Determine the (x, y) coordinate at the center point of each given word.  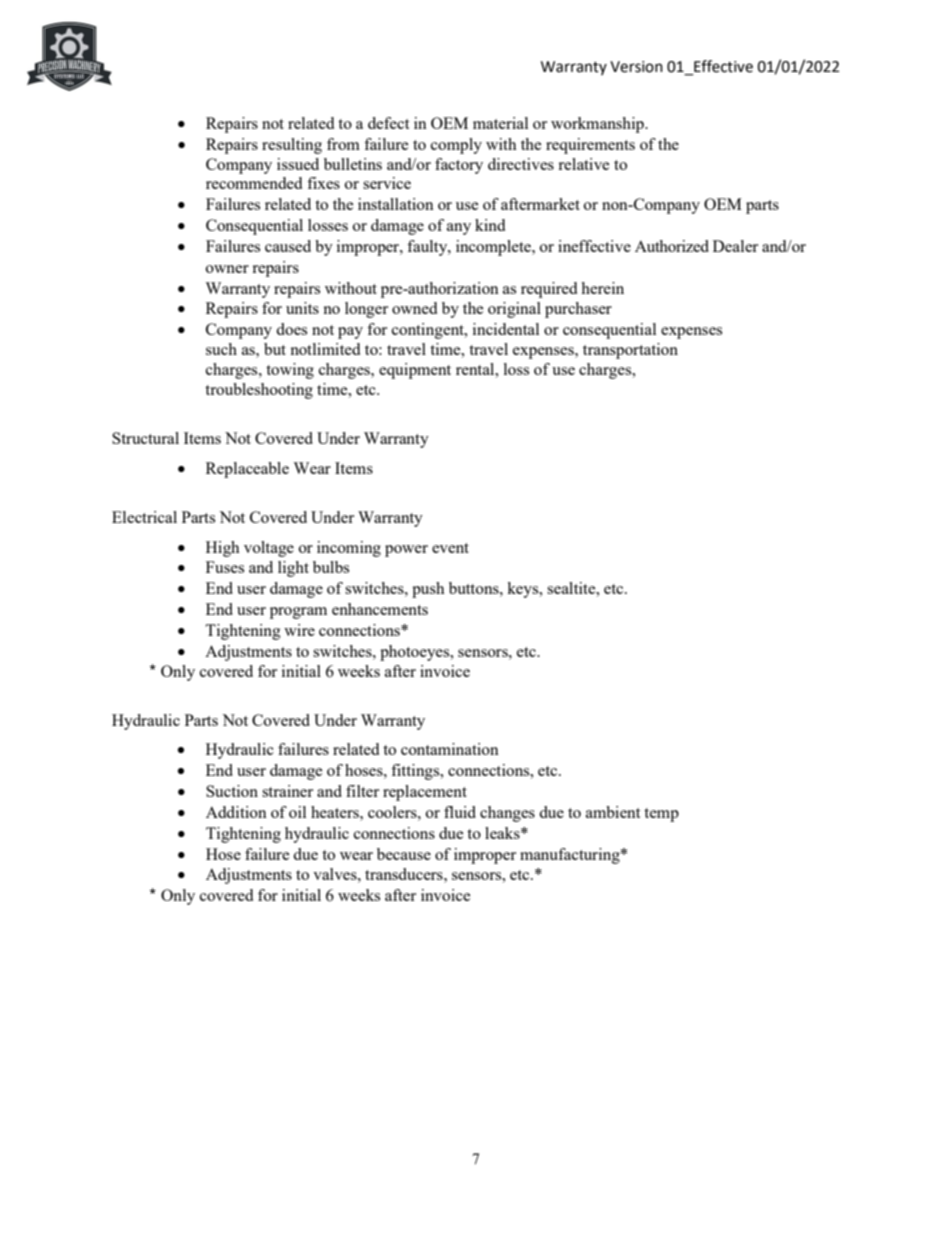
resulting (292, 146)
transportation (630, 351)
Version (636, 67)
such (221, 349)
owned (414, 308)
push (428, 590)
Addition (236, 812)
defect (388, 123)
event (450, 548)
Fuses (225, 567)
